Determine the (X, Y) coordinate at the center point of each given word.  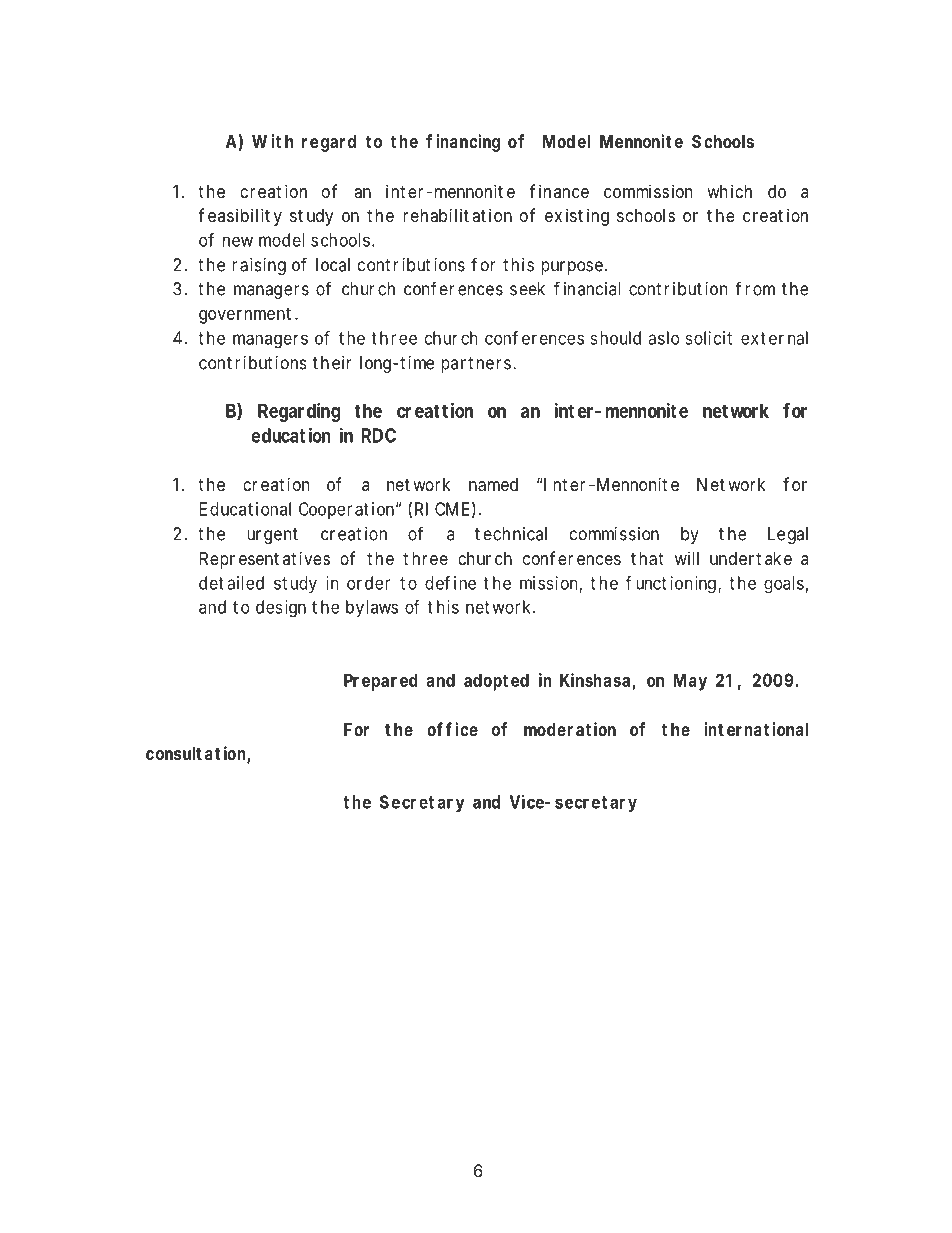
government (245, 315)
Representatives (265, 560)
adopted (496, 682)
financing (463, 143)
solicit (708, 338)
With (272, 141)
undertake (751, 558)
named (493, 485)
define (450, 583)
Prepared (380, 682)
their (332, 363)
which (729, 191)
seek (527, 289)
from (755, 288)
